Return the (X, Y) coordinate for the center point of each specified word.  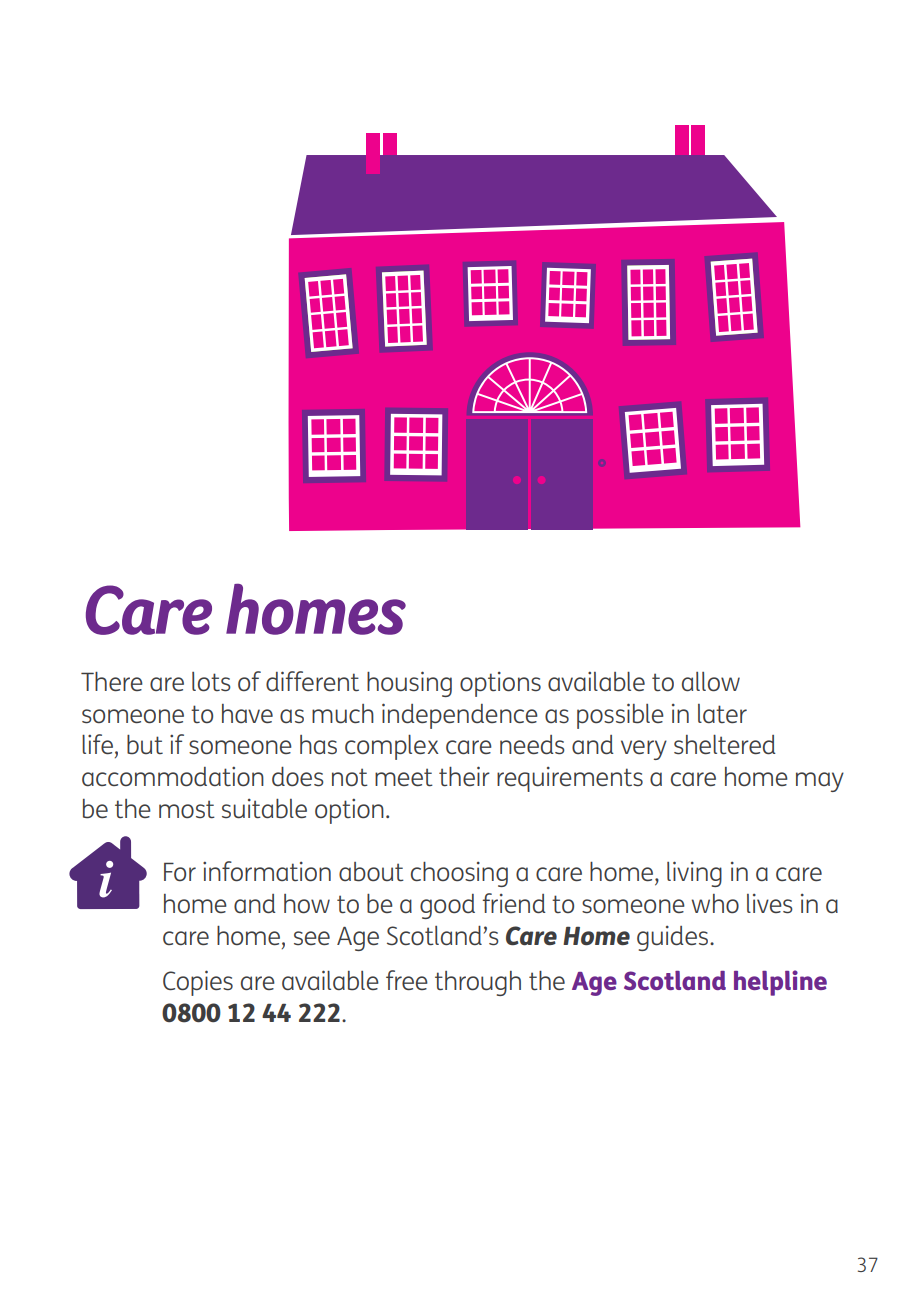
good (447, 906)
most (187, 809)
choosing (459, 874)
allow (711, 682)
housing (409, 684)
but (145, 745)
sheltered (725, 744)
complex (392, 747)
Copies (198, 983)
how (307, 904)
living (694, 874)
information (267, 871)
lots (211, 682)
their (464, 776)
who (715, 903)
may (820, 782)
